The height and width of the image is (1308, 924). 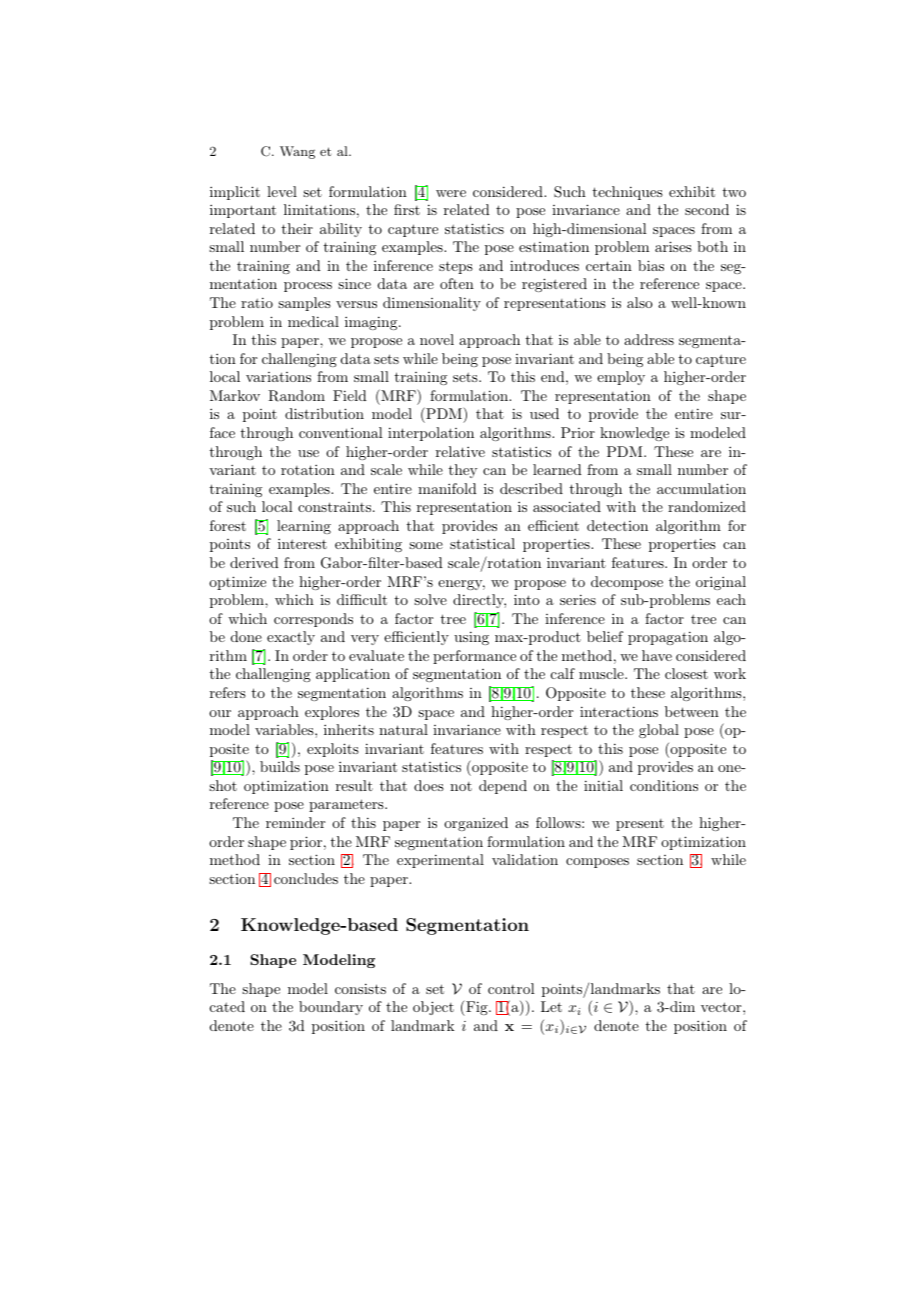 I want to click on derived, so click(x=254, y=562).
